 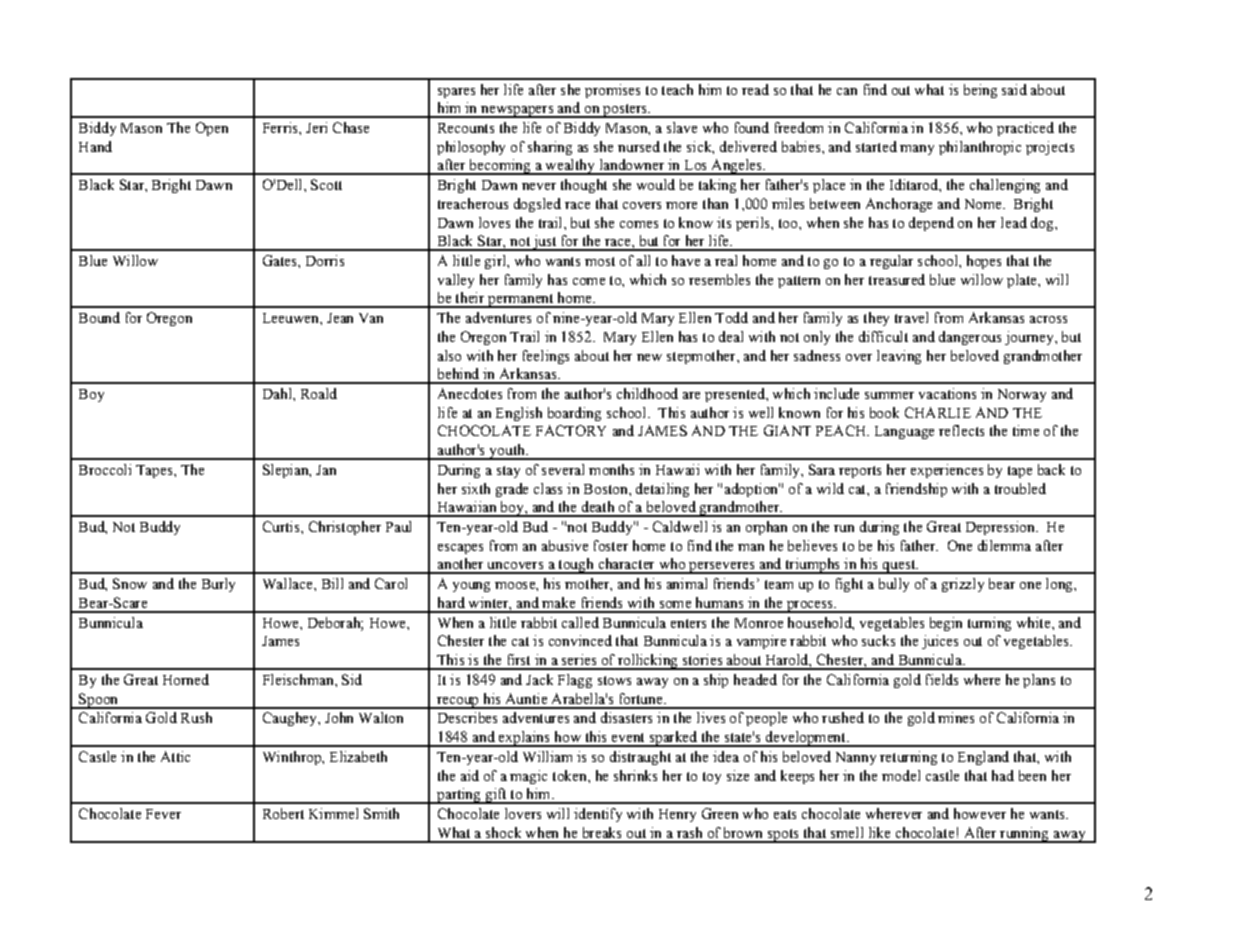 What do you see at coordinates (521, 301) in the screenshot?
I see `permanent` at bounding box center [521, 301].
